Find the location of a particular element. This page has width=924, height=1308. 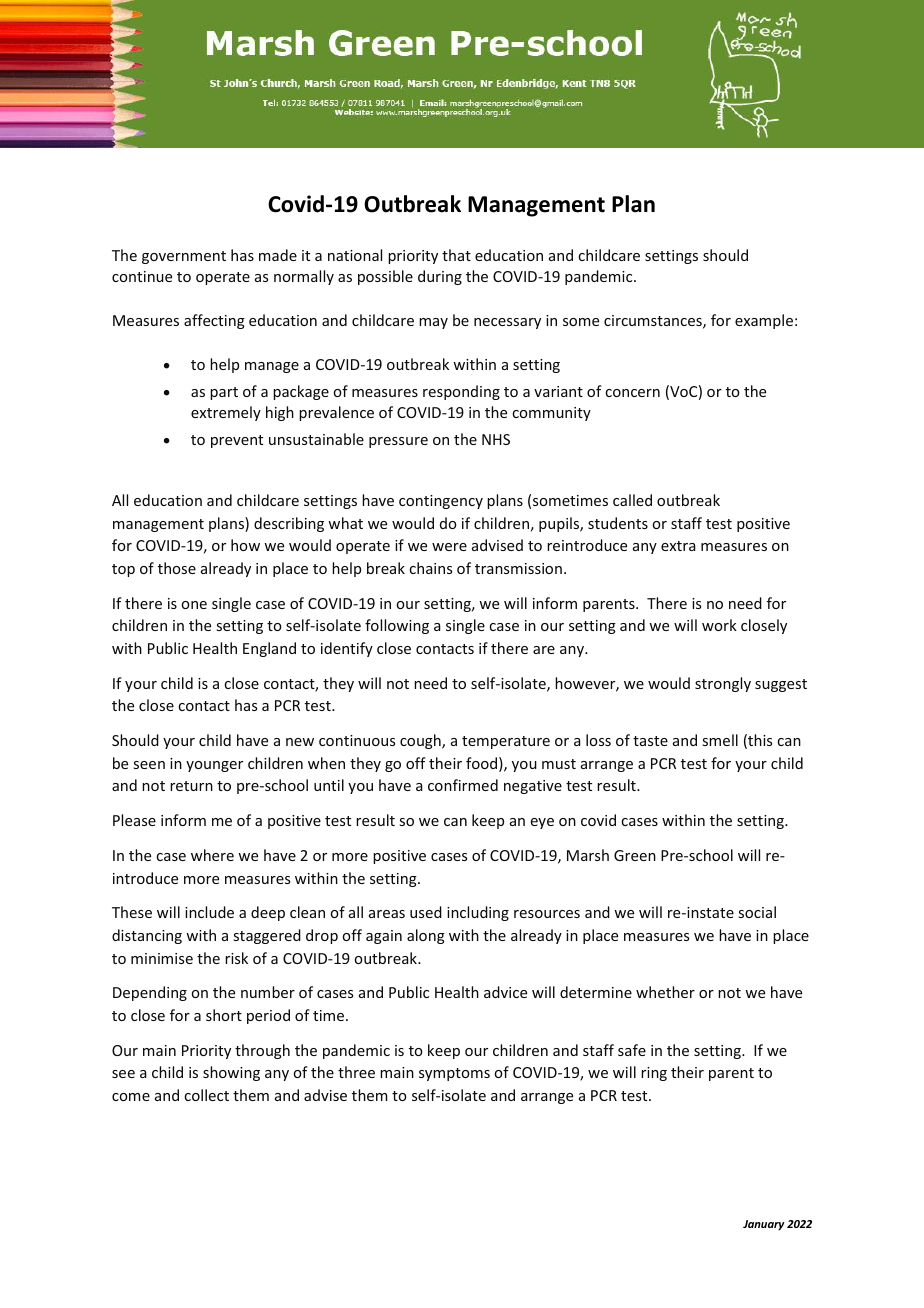

collect is located at coordinates (206, 1095).
